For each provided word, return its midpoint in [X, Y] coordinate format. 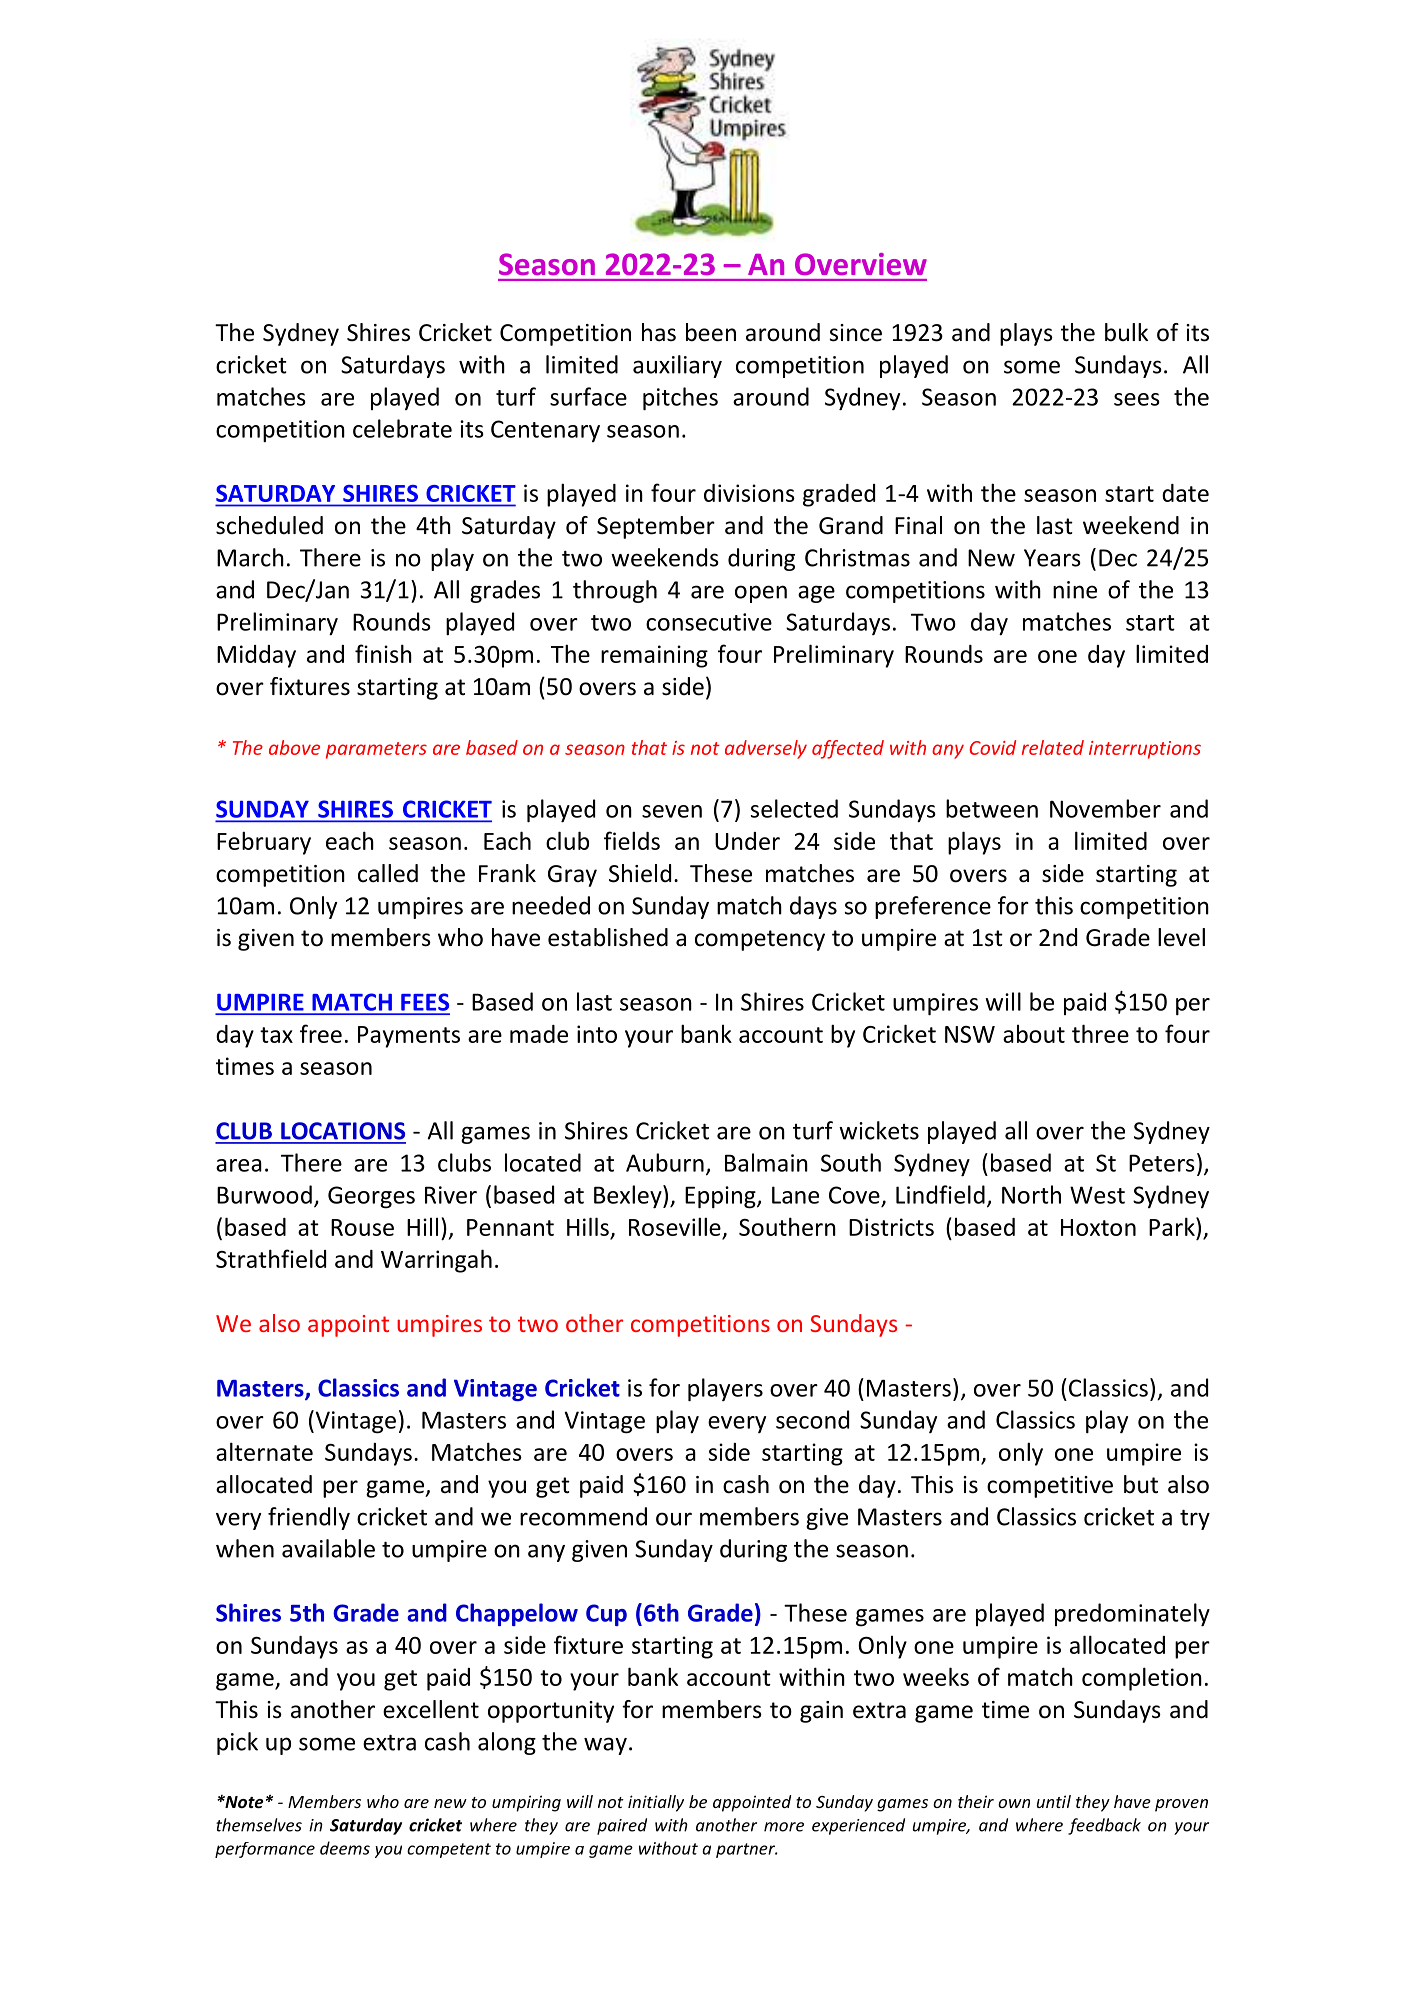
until [1054, 1801]
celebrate [402, 428]
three [1100, 1033]
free [321, 1033]
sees [1137, 399]
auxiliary [677, 366]
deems [345, 1848]
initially [656, 1803]
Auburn [665, 1162]
